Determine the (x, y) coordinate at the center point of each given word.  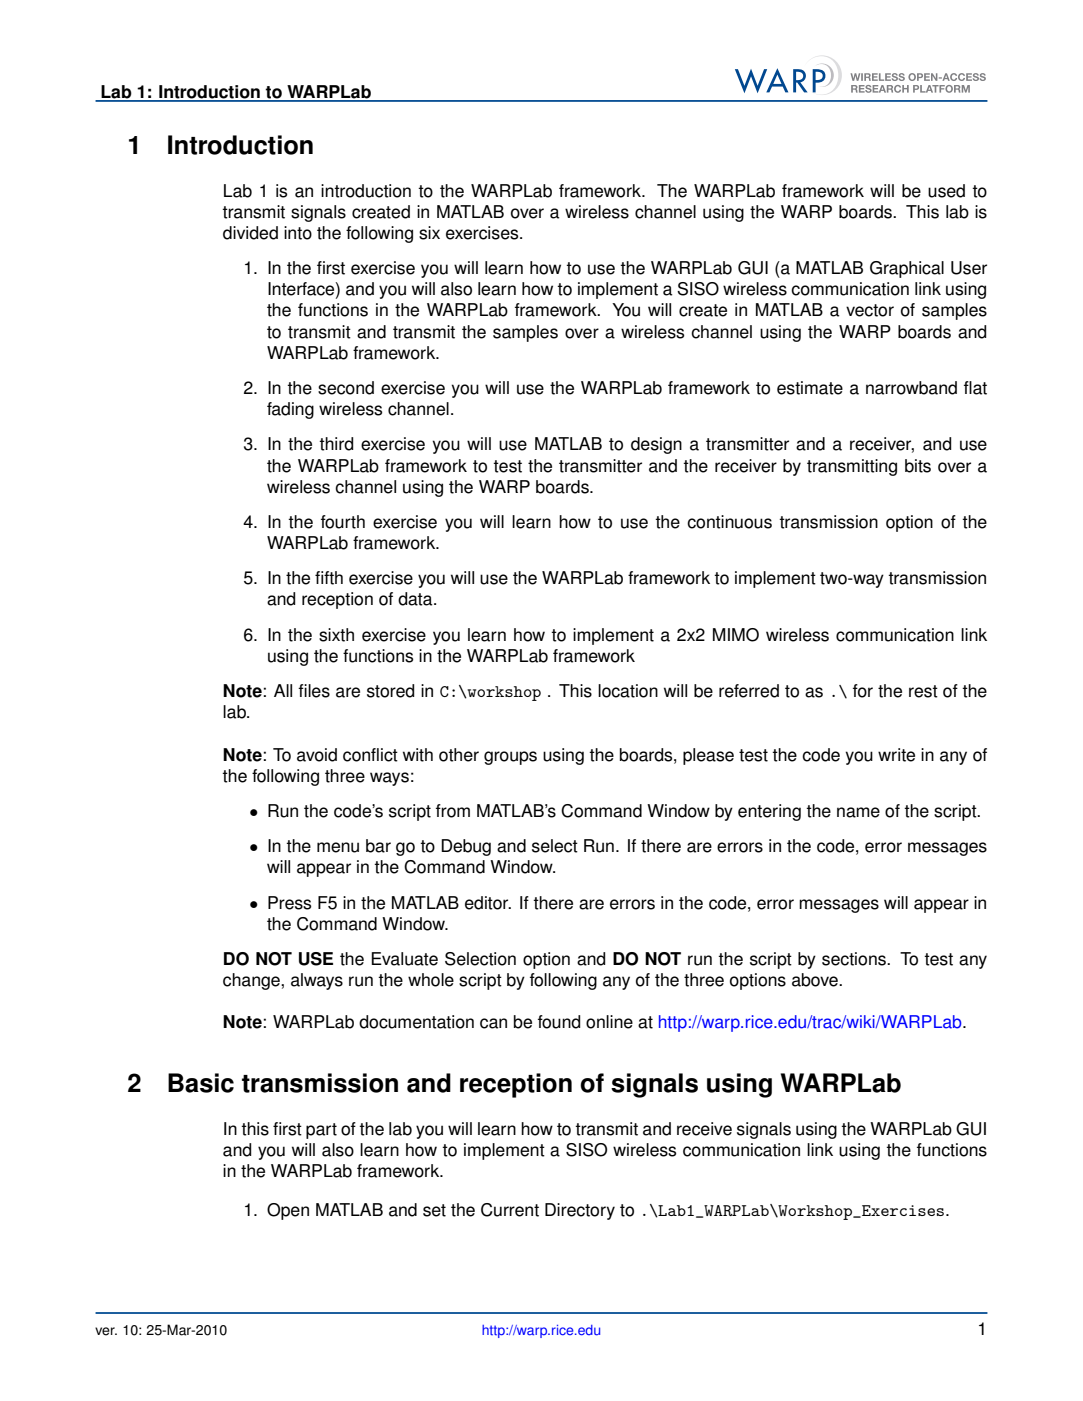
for (863, 691)
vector (870, 310)
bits (918, 466)
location (628, 691)
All (283, 690)
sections (855, 959)
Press (289, 903)
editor (488, 903)
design (656, 445)
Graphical (907, 269)
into (298, 233)
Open (288, 1211)
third (336, 444)
